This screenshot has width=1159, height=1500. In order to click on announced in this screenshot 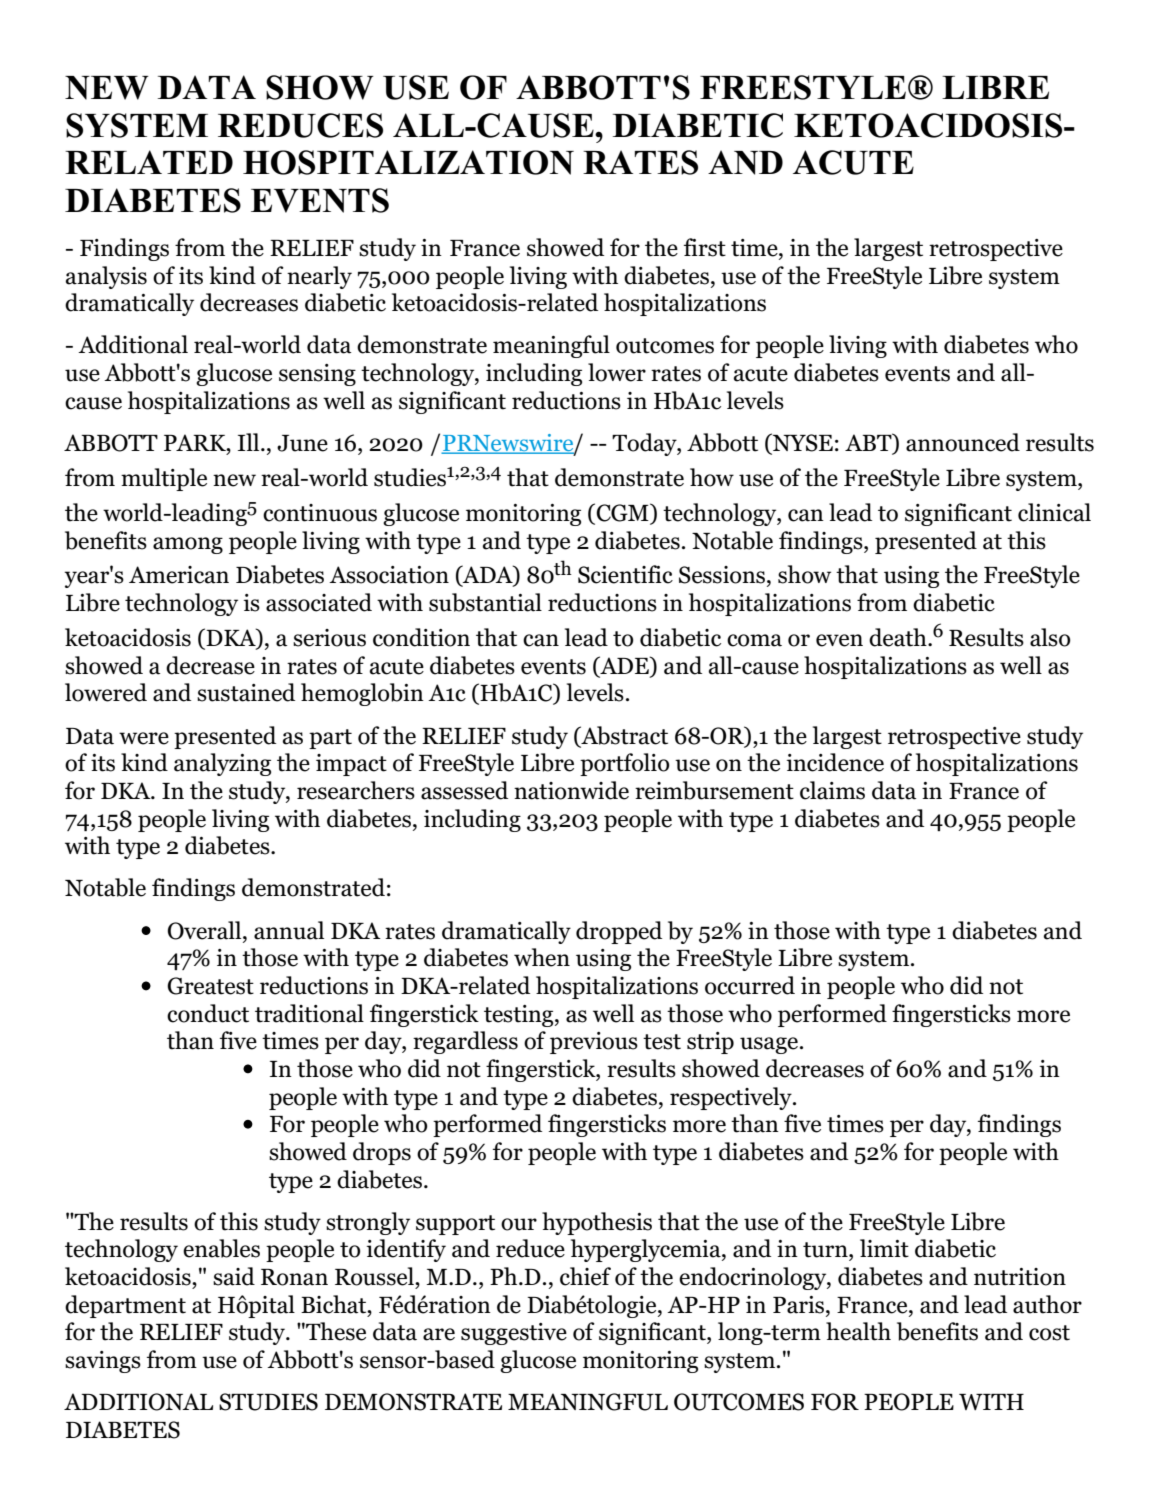, I will do `click(963, 442)`.
